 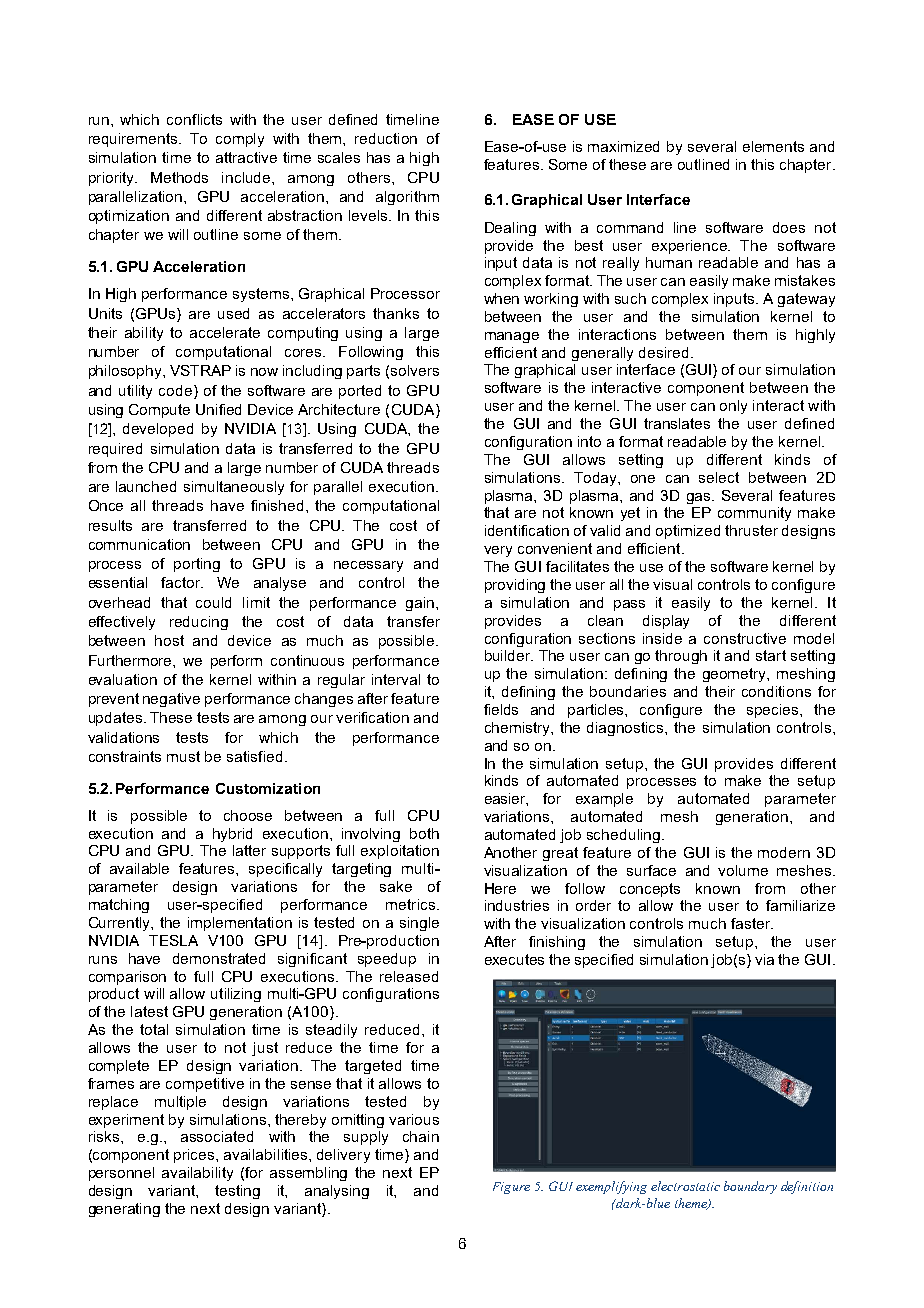 I want to click on boundary, so click(x=750, y=1187).
